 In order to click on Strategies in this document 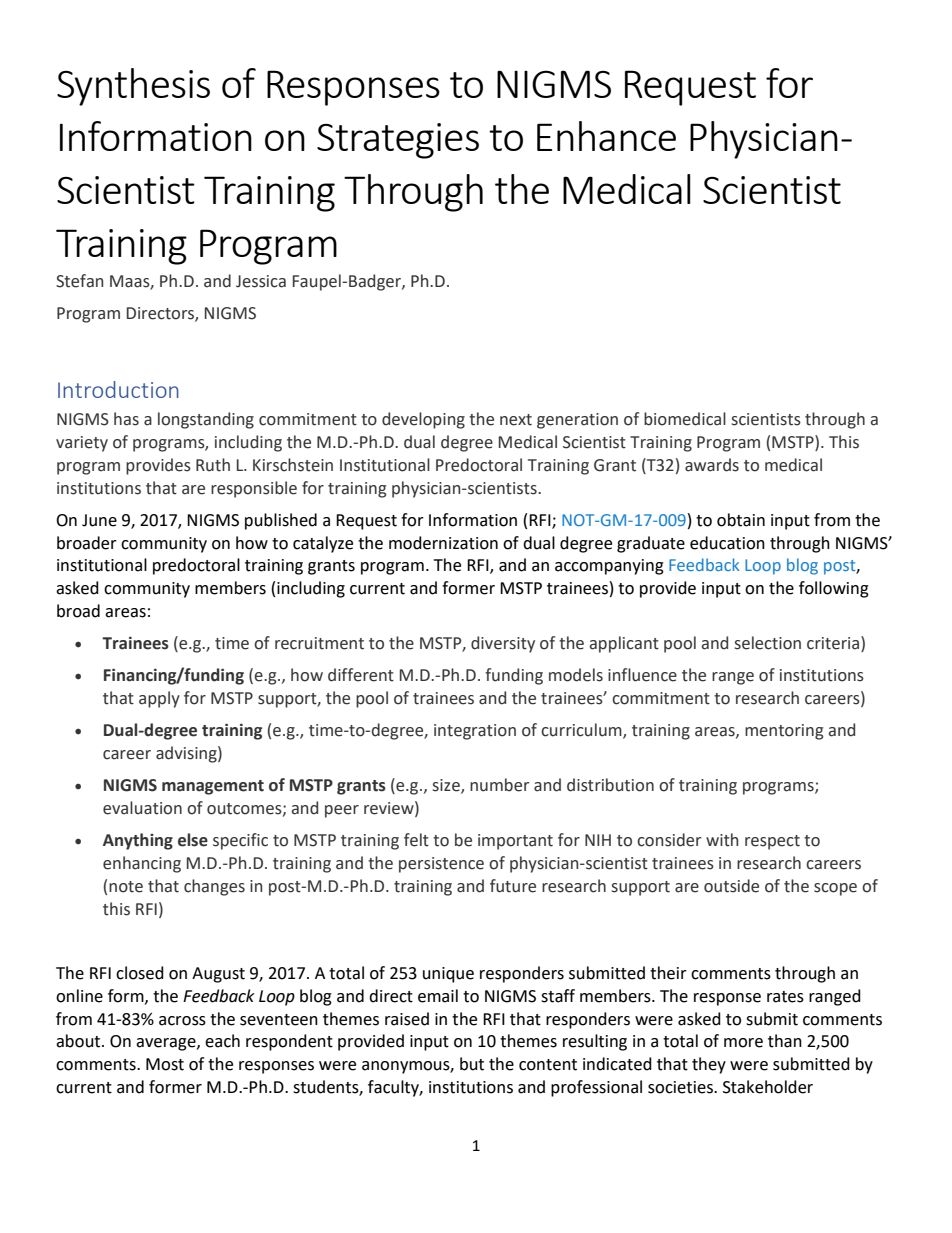, I will do `click(398, 141)`.
